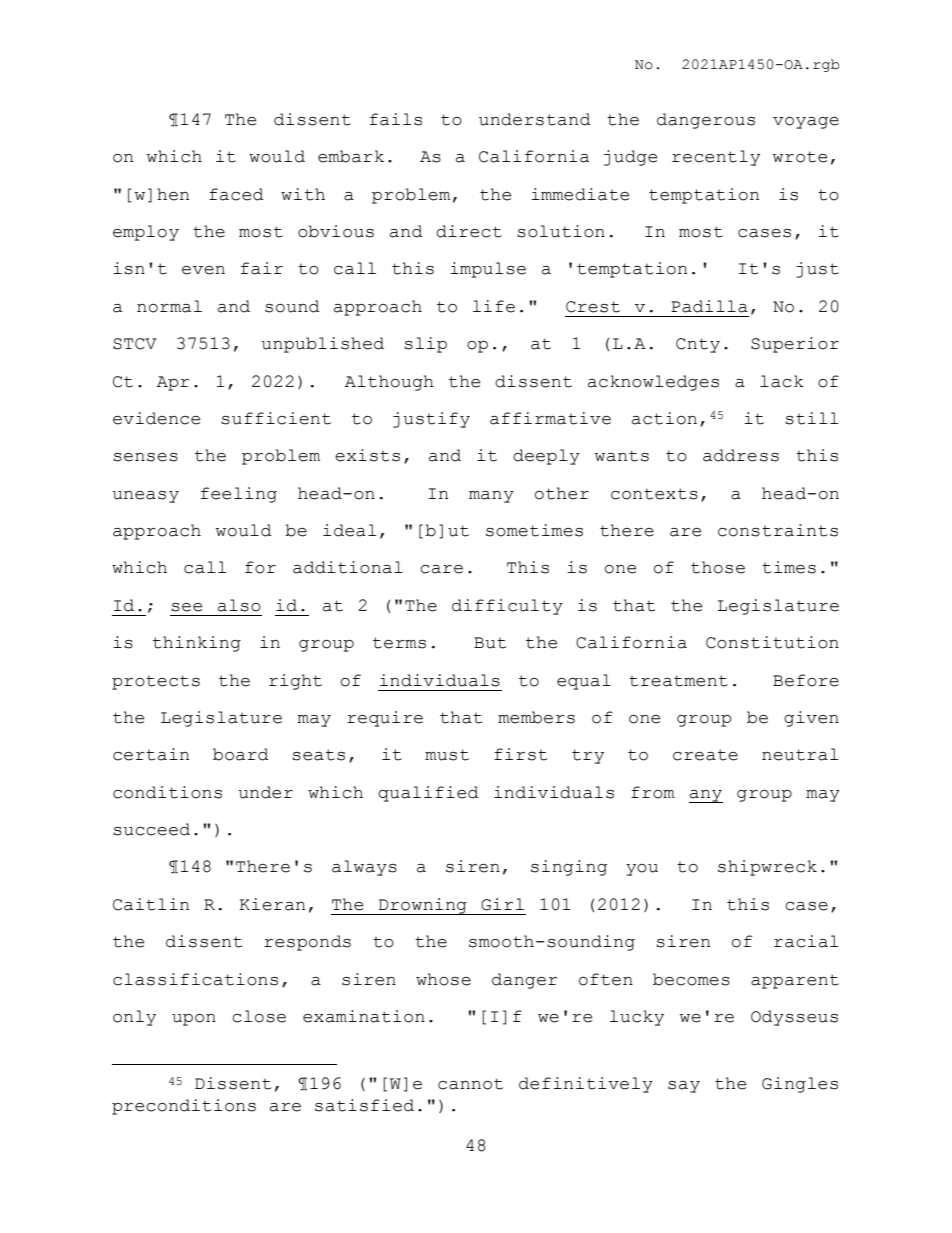 The height and width of the page is (1233, 952). Describe the element at coordinates (396, 119) in the page. I see `fails` at that location.
